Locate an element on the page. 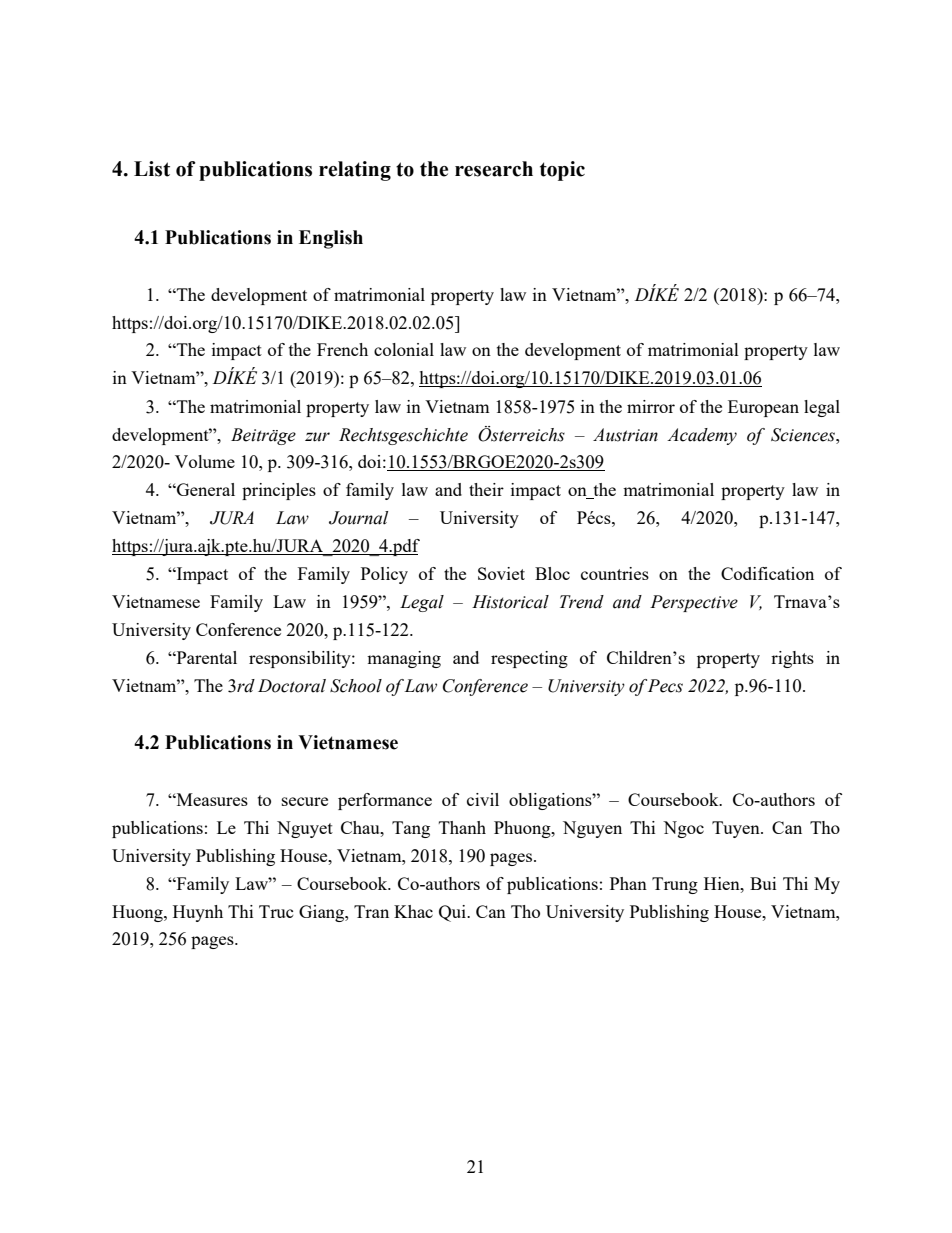 This document has width=952, height=1233. Codification is located at coordinates (767, 573).
